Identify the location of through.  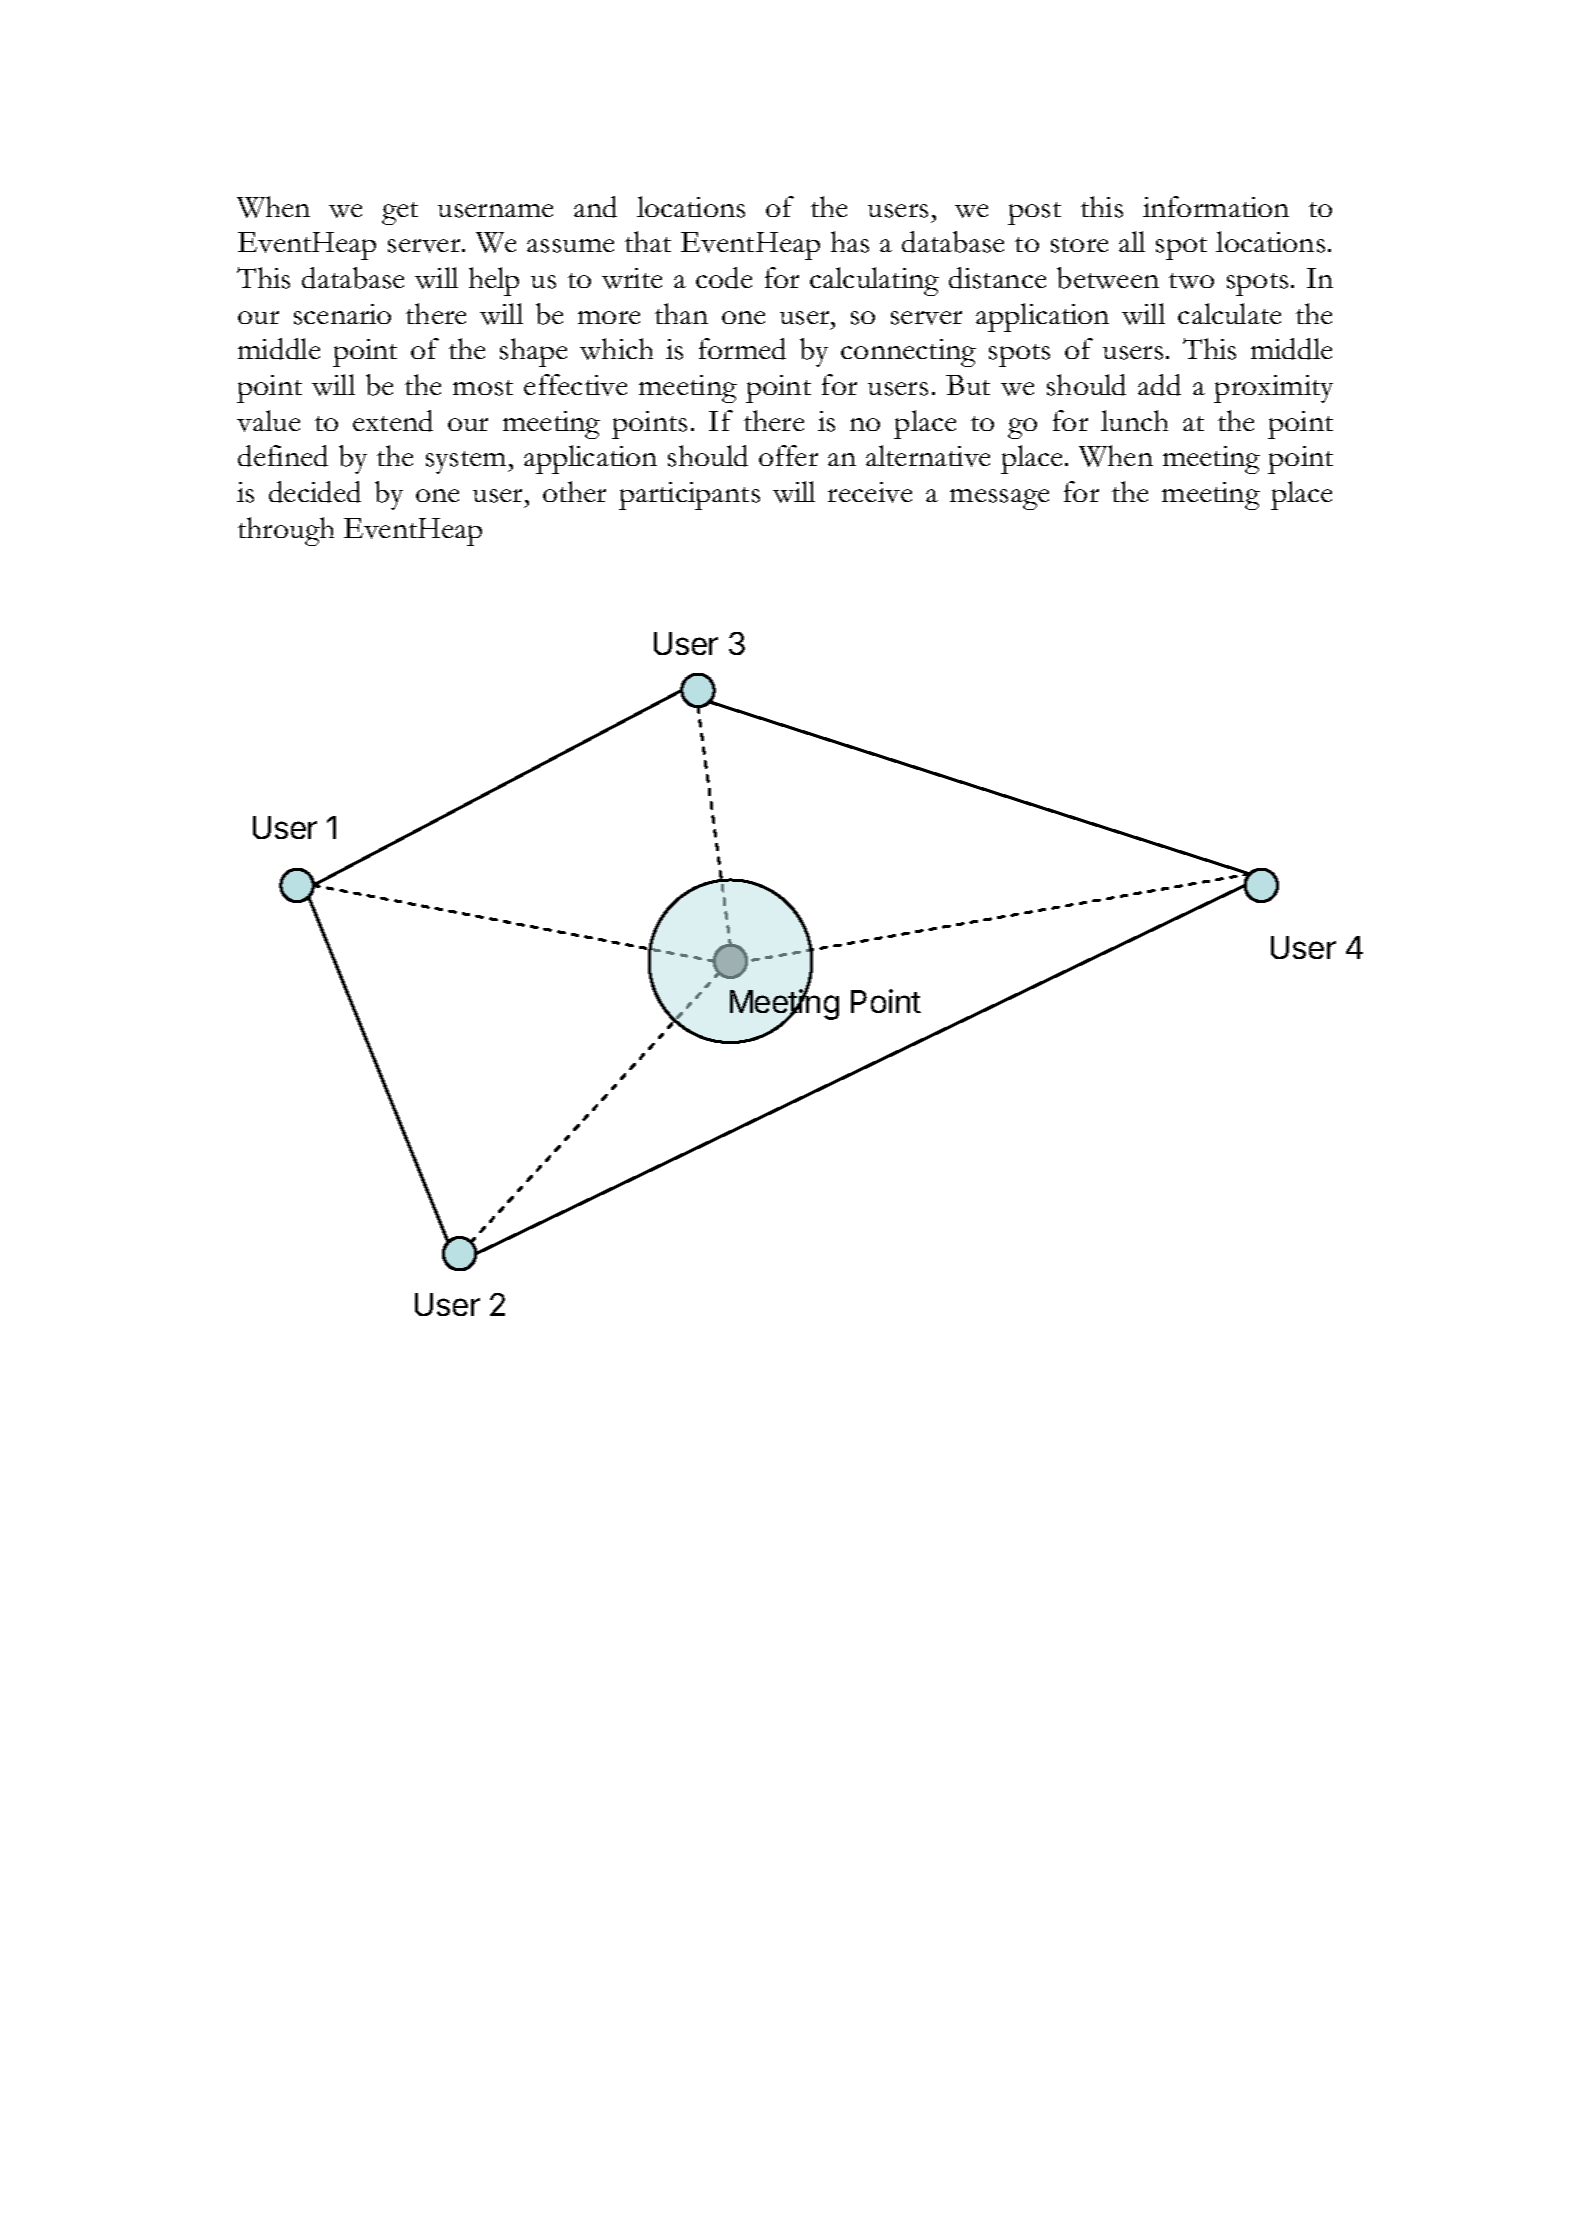
(286, 531).
